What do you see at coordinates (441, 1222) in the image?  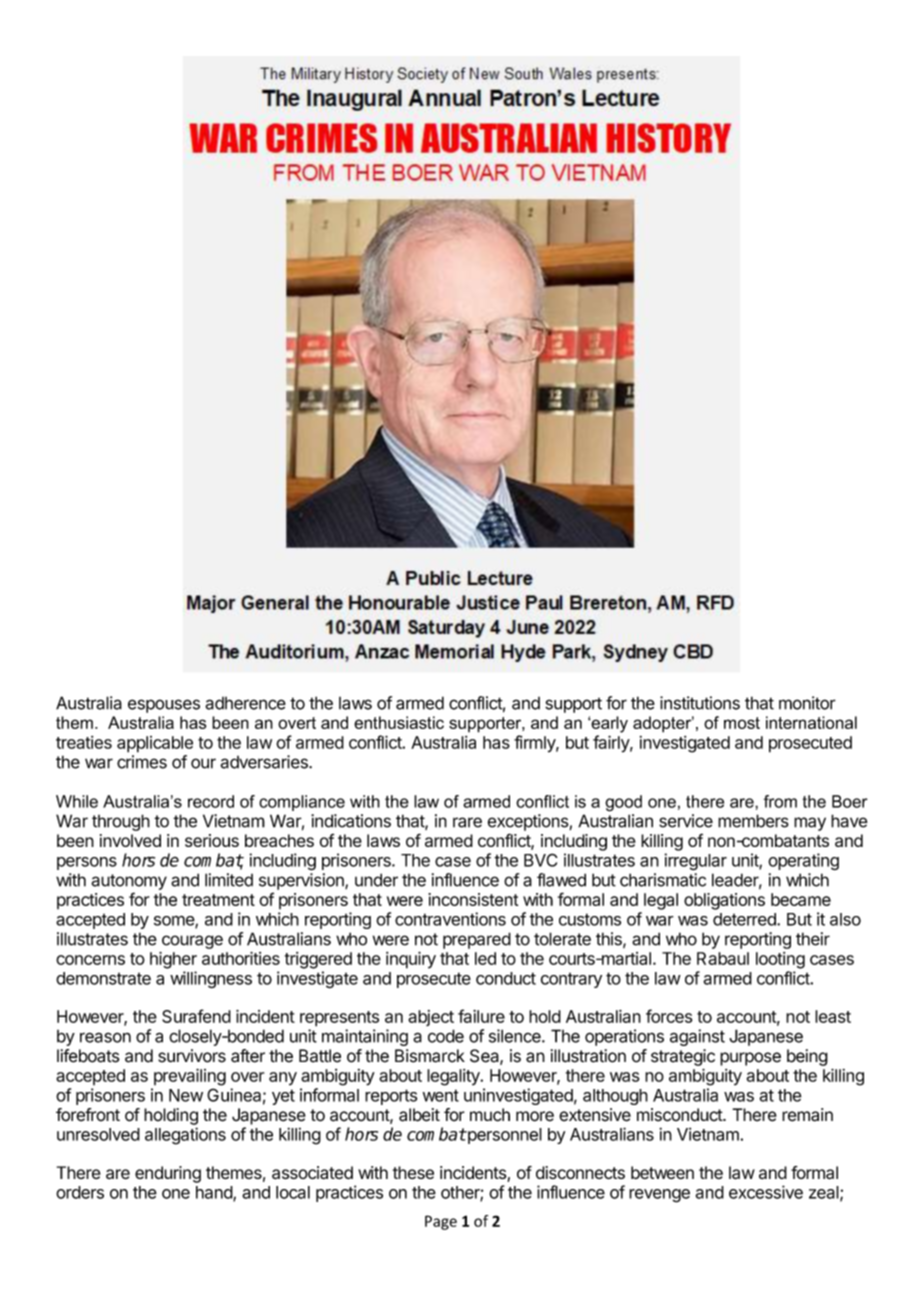 I see `Page` at bounding box center [441, 1222].
